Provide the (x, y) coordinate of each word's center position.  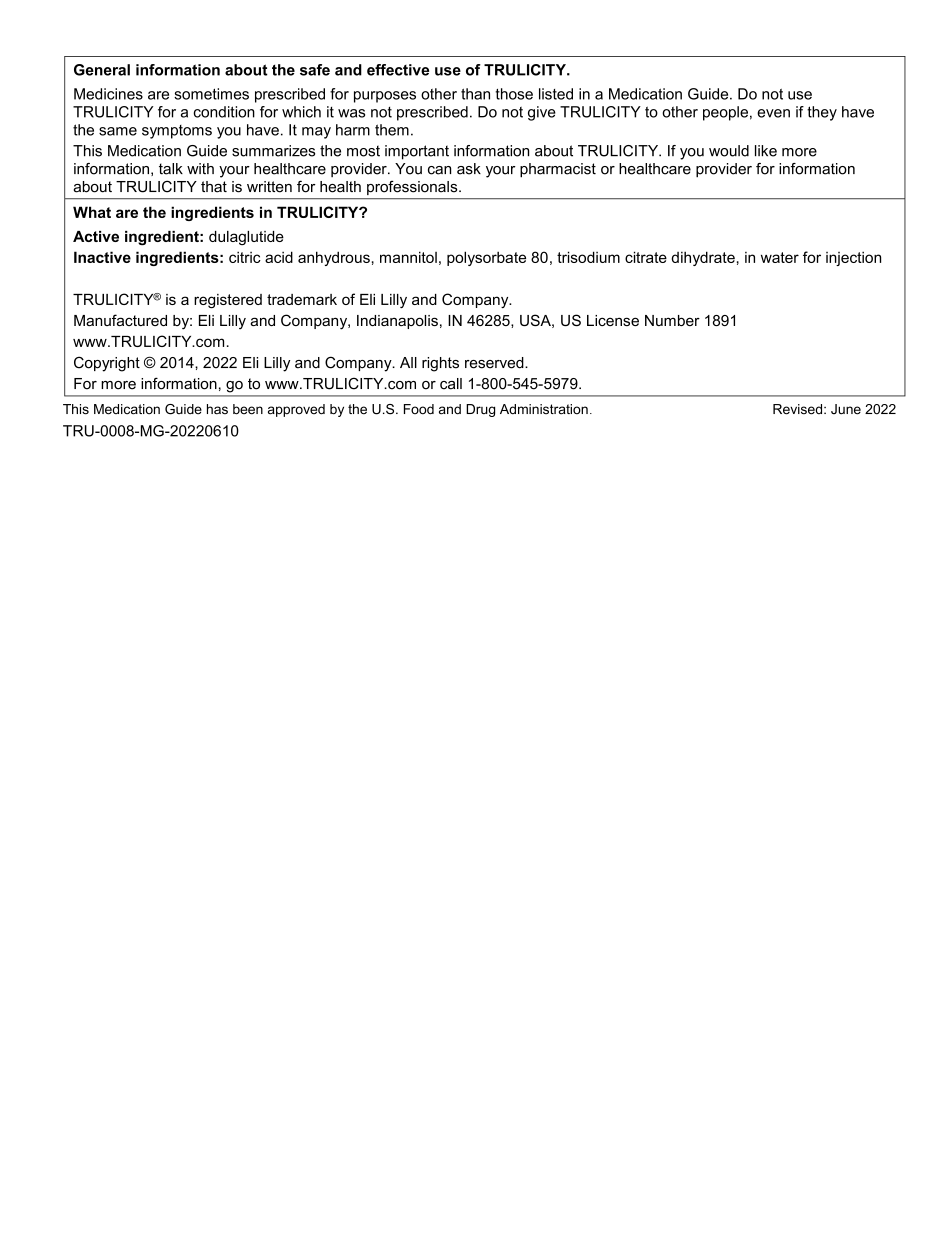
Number (672, 320)
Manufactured (120, 320)
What (92, 212)
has (217, 409)
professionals (413, 188)
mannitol (408, 257)
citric (245, 257)
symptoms (177, 132)
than (475, 94)
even (773, 113)
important (417, 152)
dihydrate (703, 258)
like (766, 151)
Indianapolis (397, 322)
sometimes (211, 94)
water (780, 257)
